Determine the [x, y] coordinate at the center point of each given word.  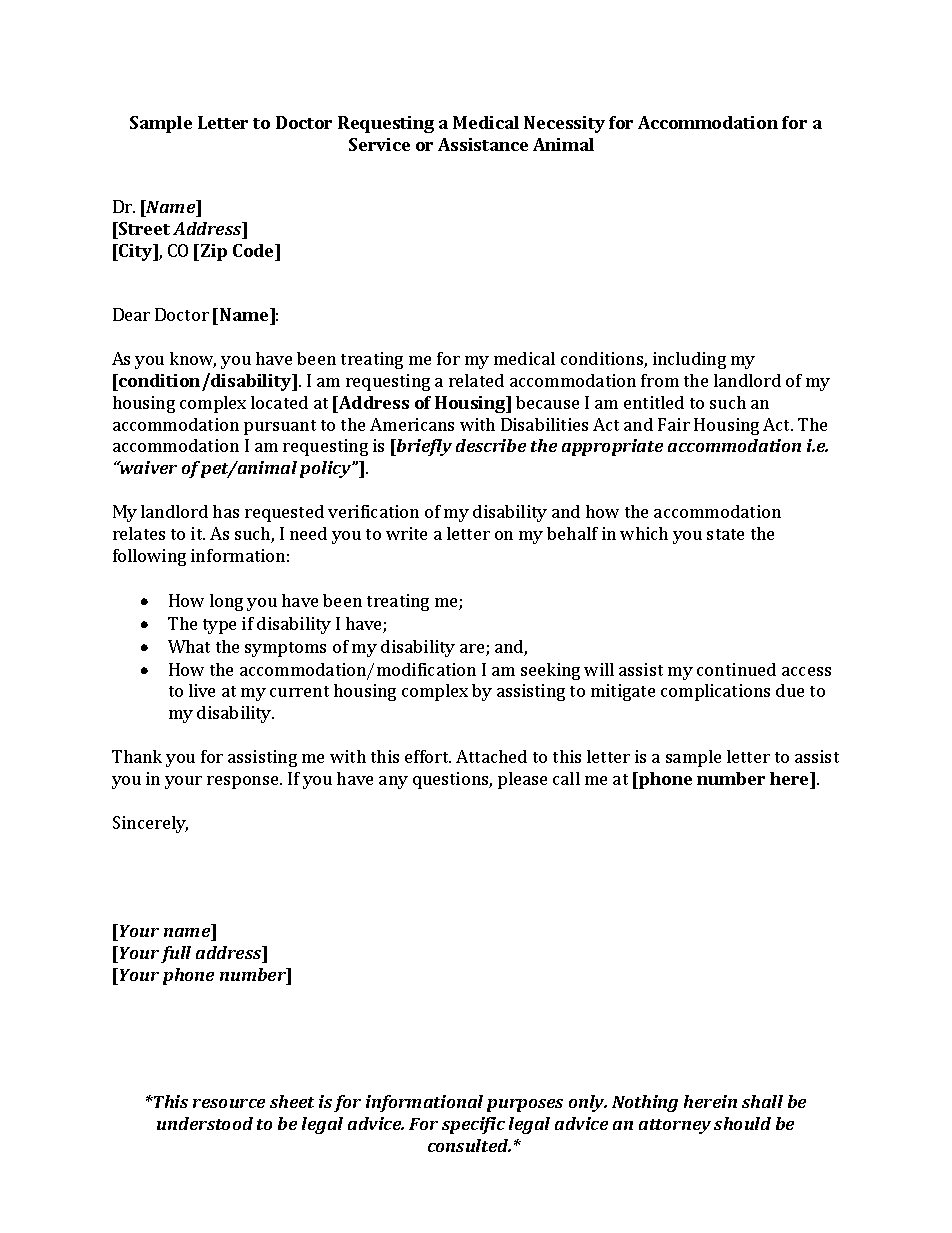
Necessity [564, 124]
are [473, 650]
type [219, 626]
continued [736, 669]
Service [379, 144]
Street [143, 228]
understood [205, 1123]
